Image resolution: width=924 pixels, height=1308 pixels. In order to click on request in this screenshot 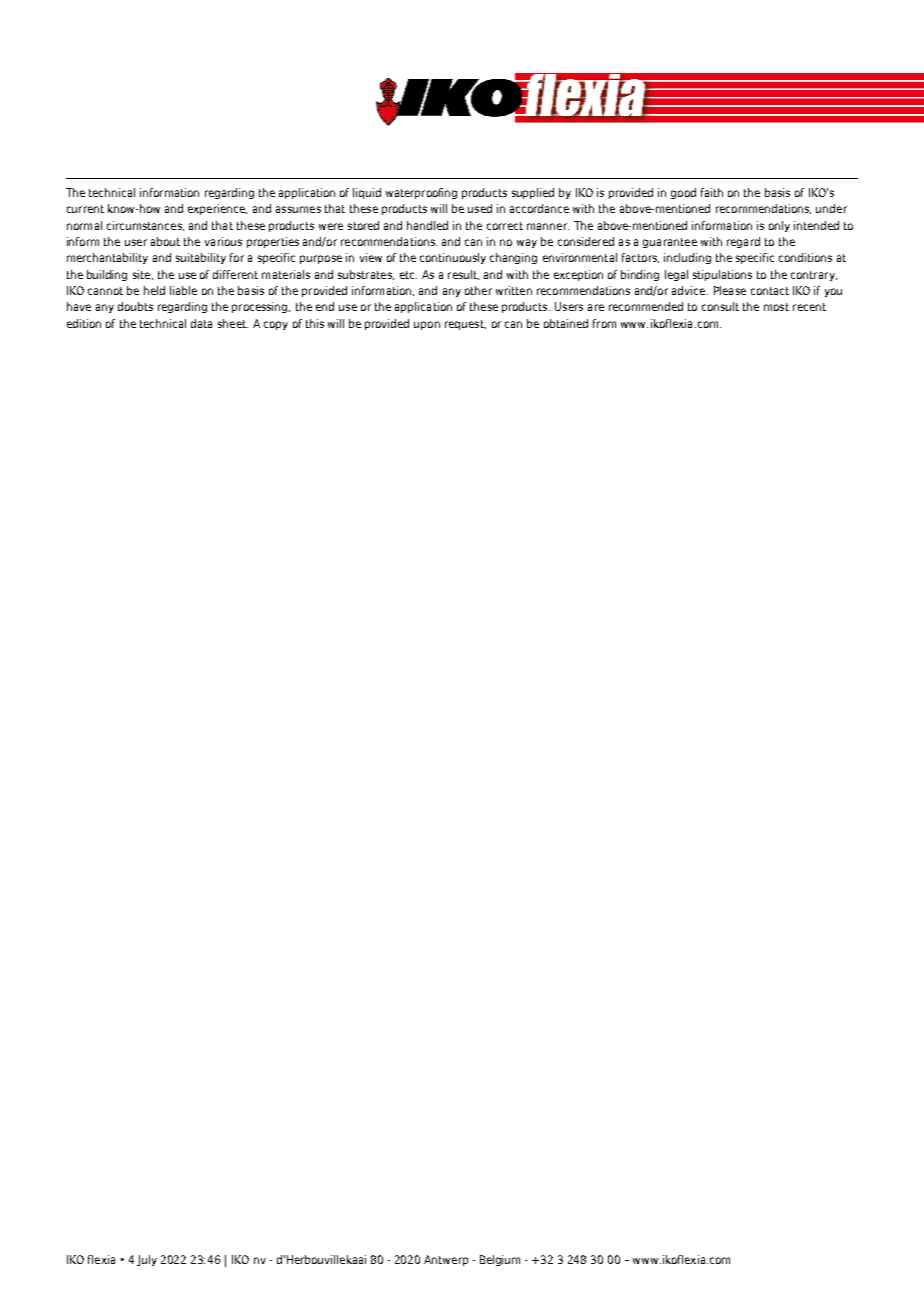, I will do `click(465, 325)`.
